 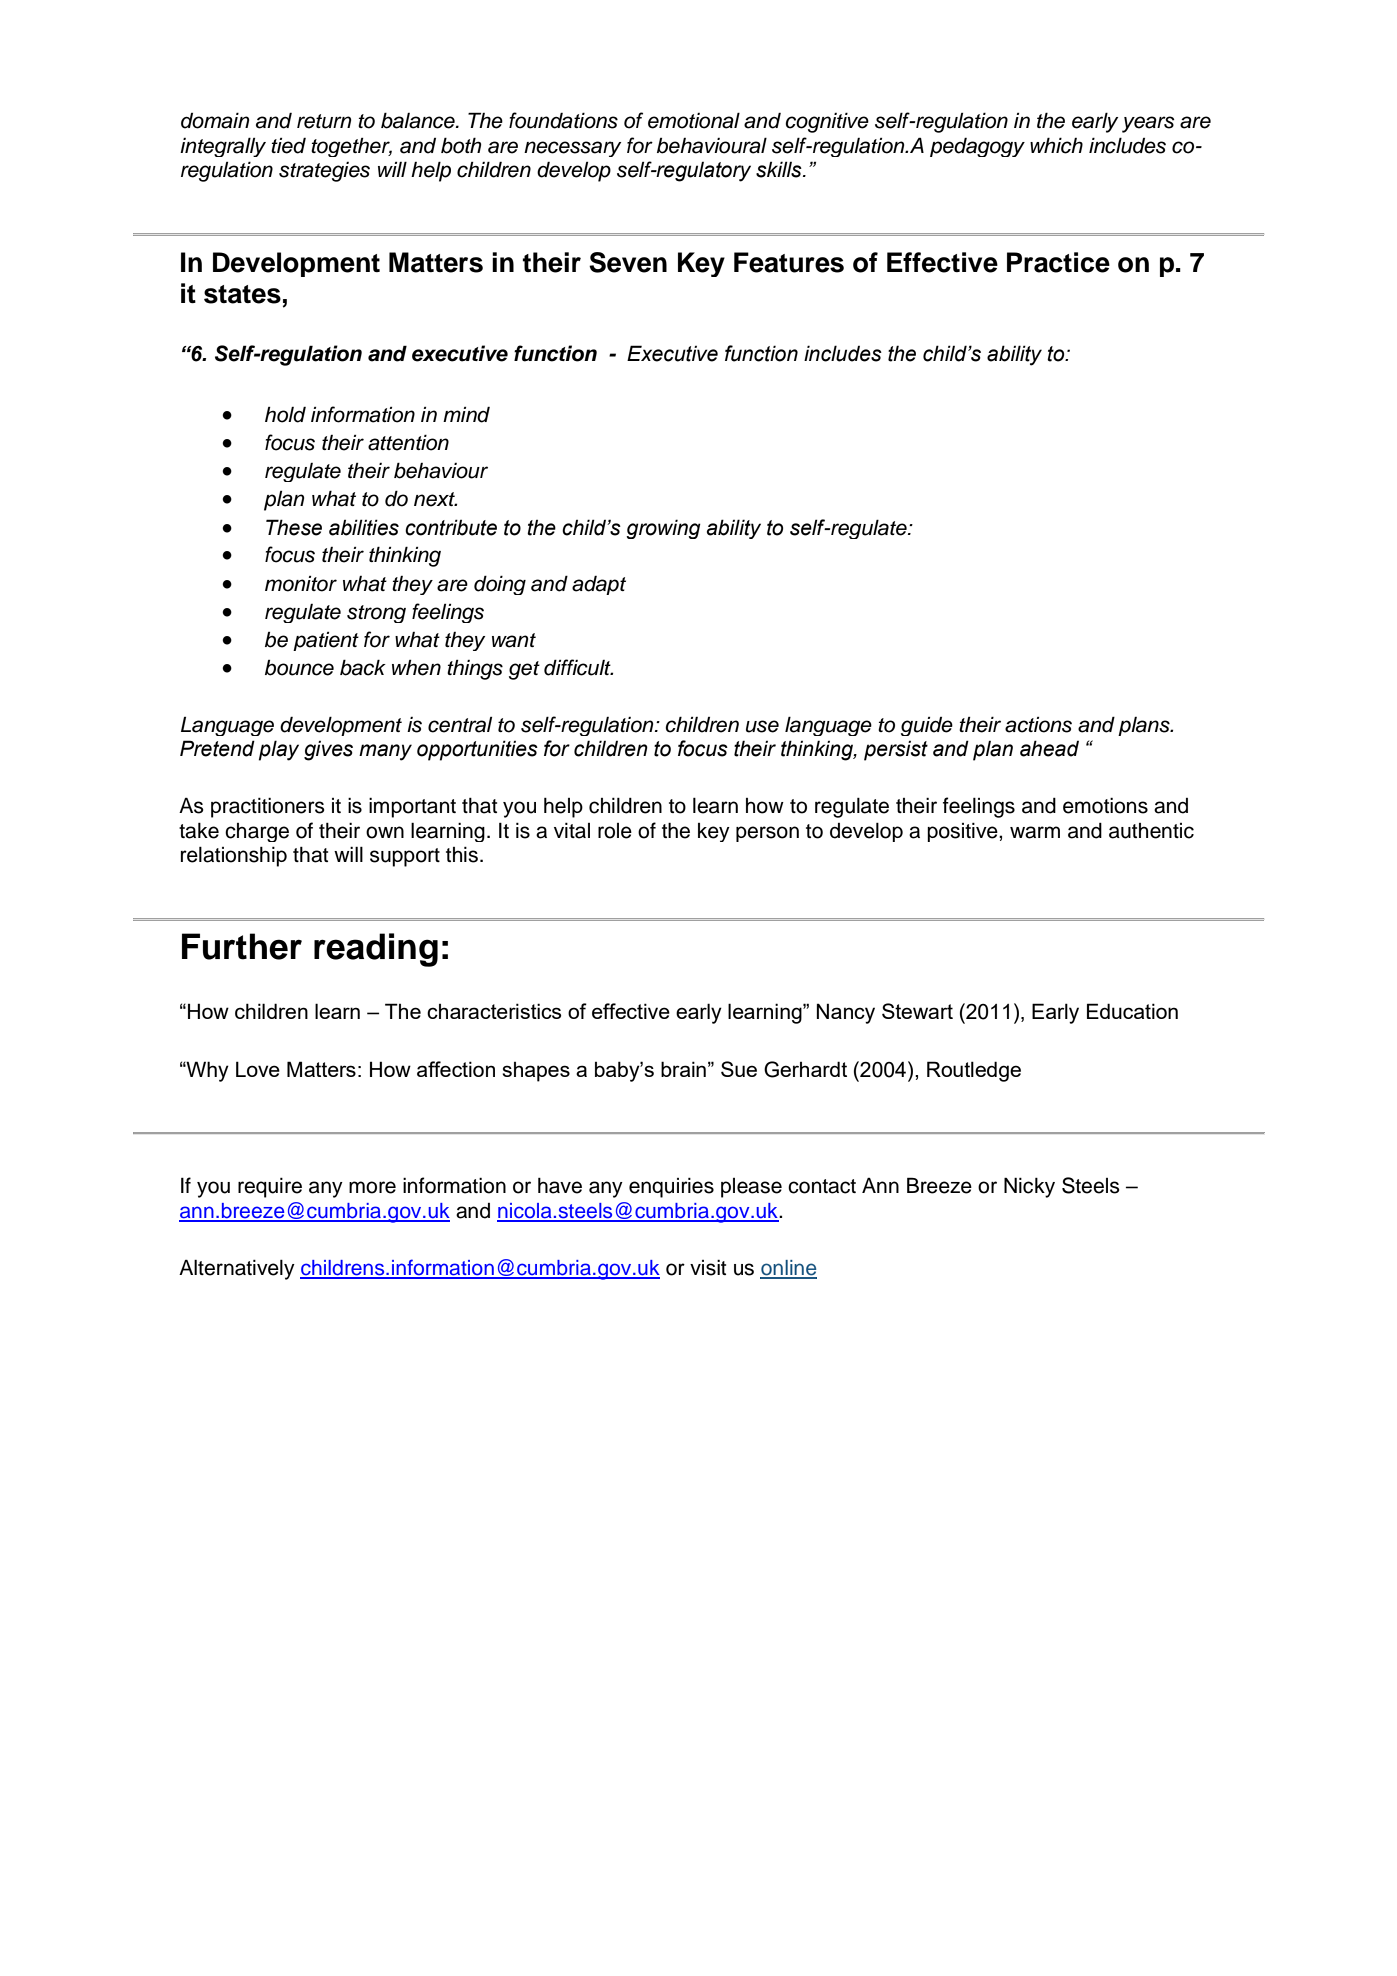 What do you see at coordinates (299, 668) in the screenshot?
I see `bounce` at bounding box center [299, 668].
